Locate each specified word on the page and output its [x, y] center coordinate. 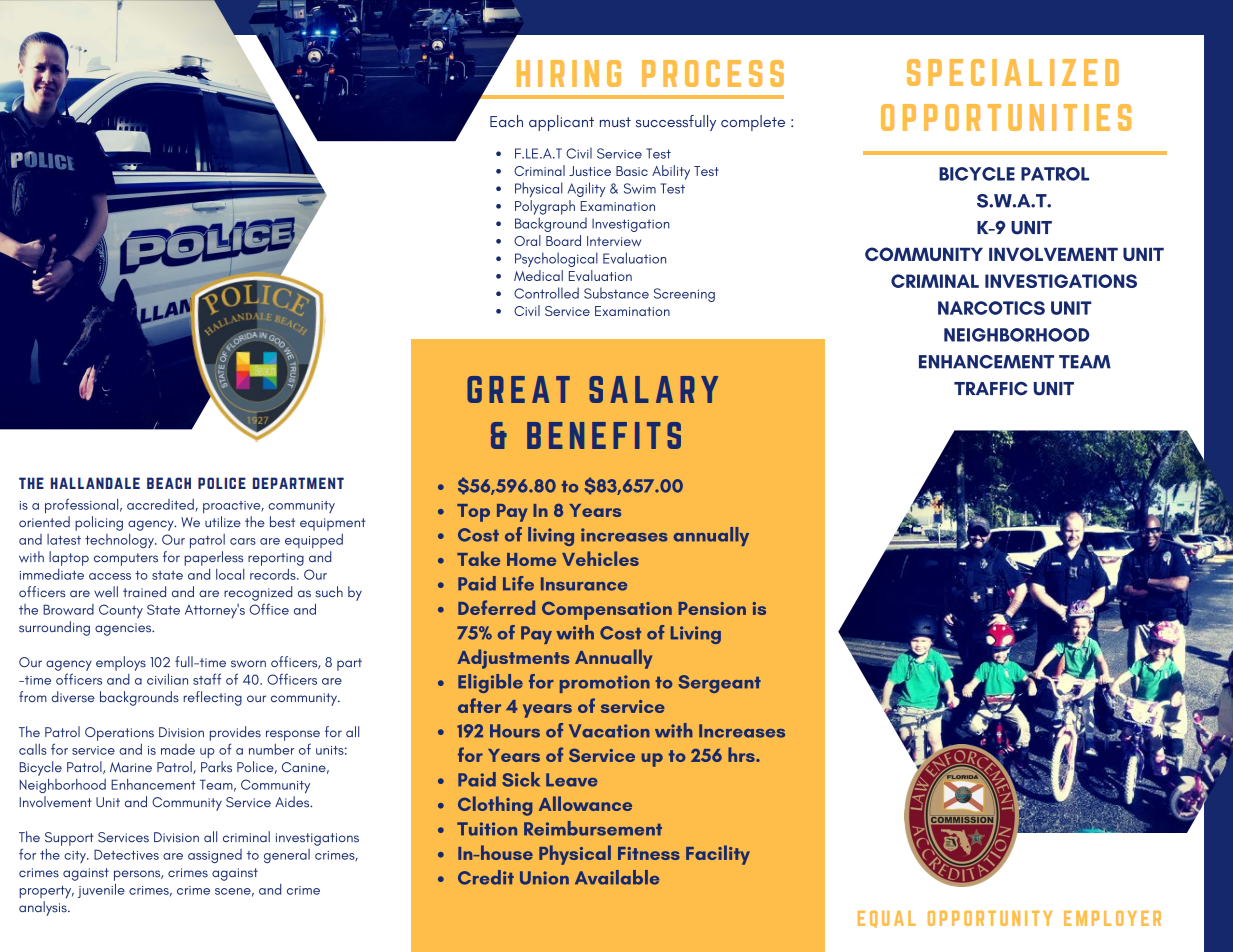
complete [753, 123]
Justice [590, 171]
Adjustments [513, 659]
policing [99, 523]
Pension [712, 608]
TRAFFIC [991, 389]
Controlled [546, 293]
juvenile [101, 890]
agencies [124, 629]
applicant [561, 123]
